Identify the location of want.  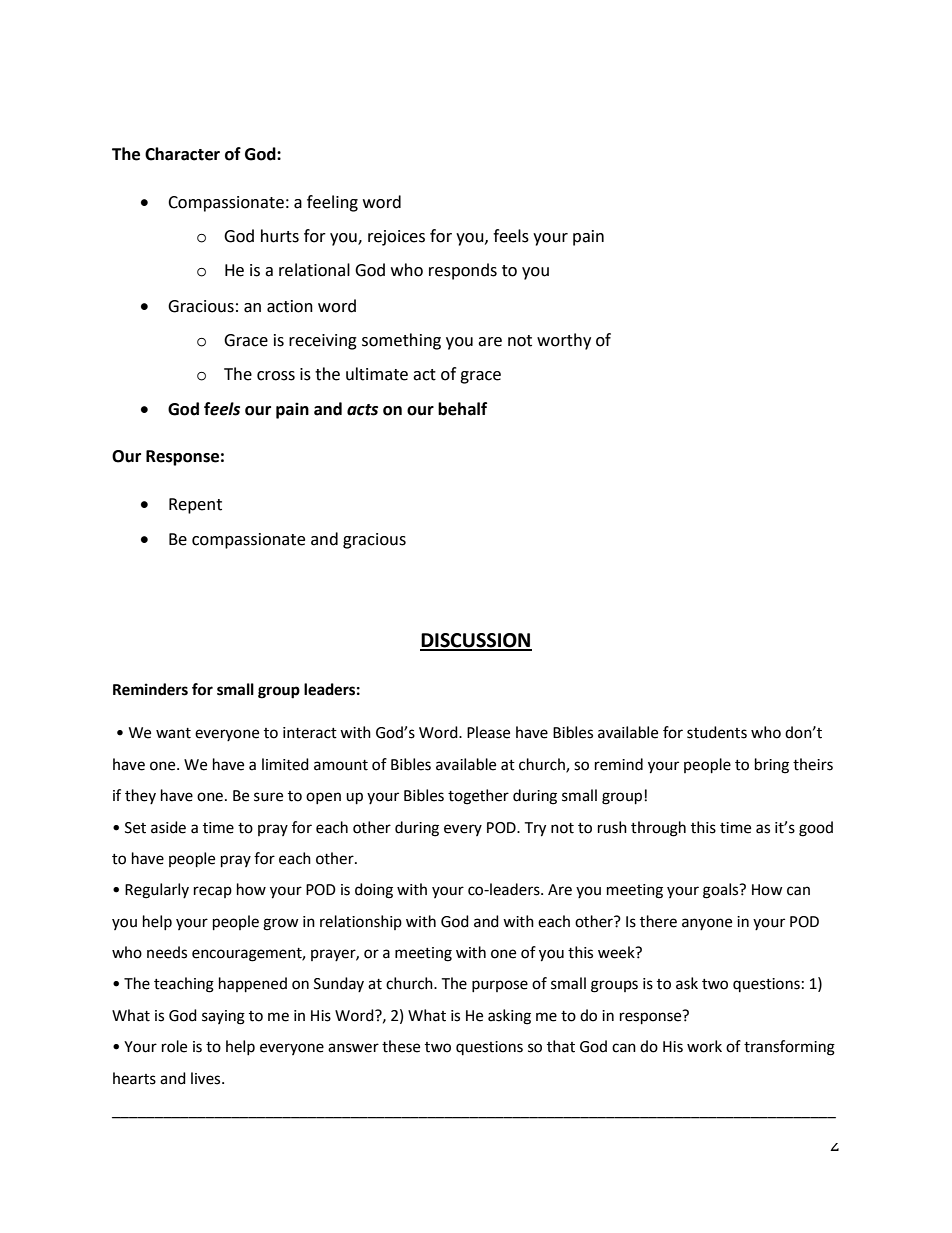
(173, 733).
